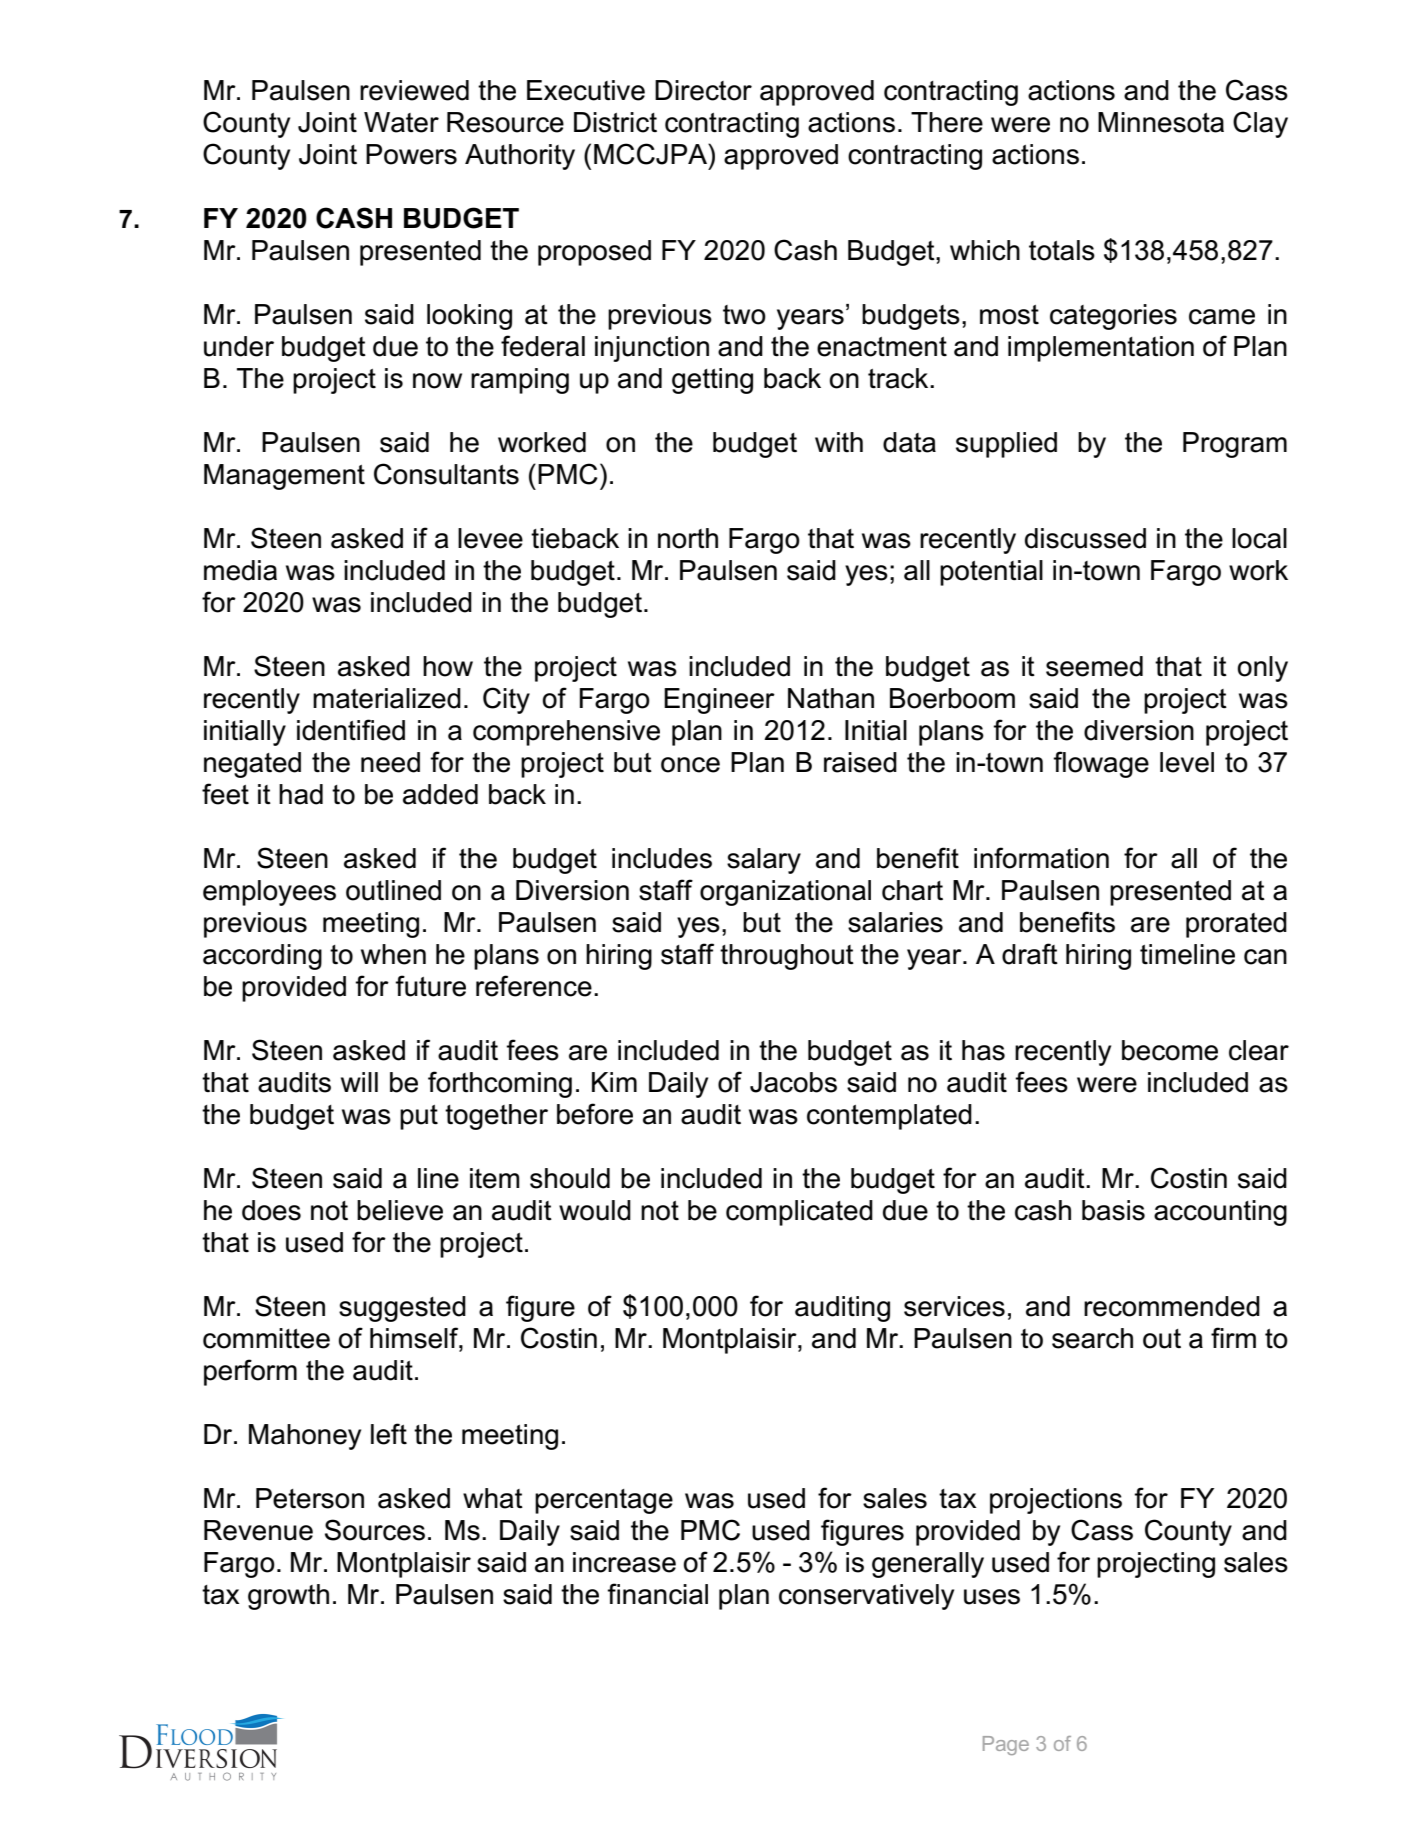 This screenshot has width=1420, height=1837. What do you see at coordinates (799, 1213) in the screenshot?
I see `complicated` at bounding box center [799, 1213].
